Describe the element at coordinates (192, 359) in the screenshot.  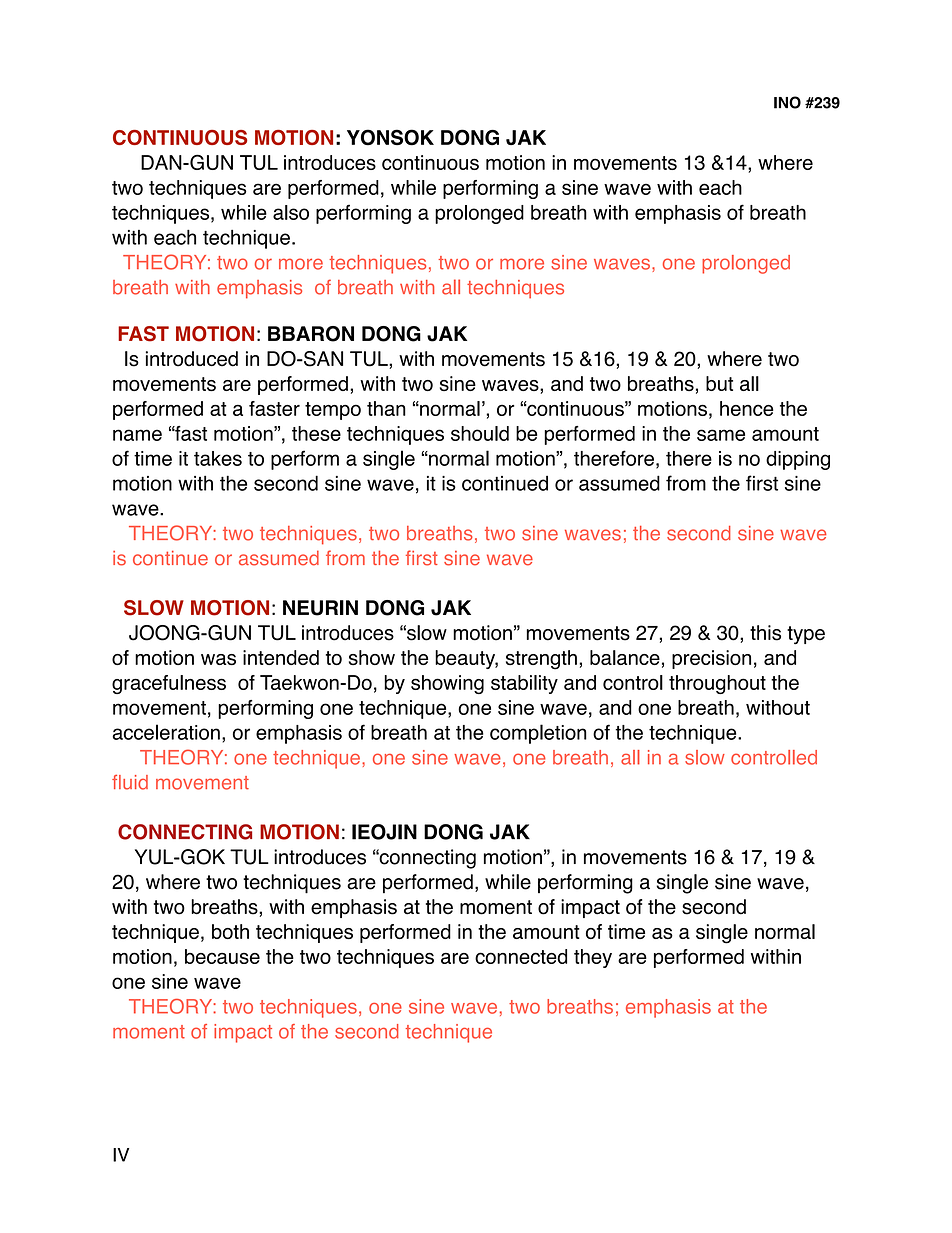
I see `introduced` at that location.
